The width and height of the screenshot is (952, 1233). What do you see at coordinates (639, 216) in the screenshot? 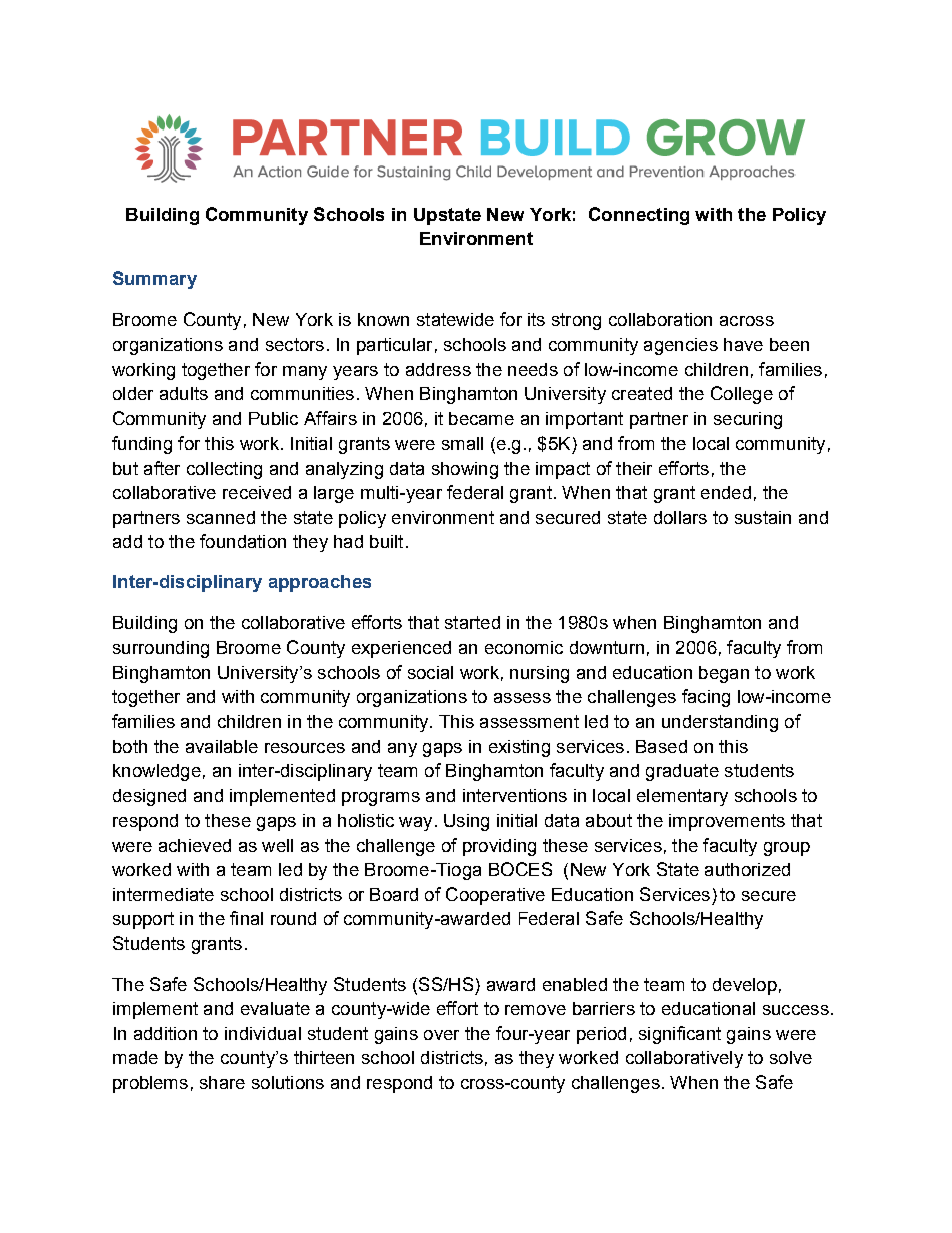
I see `Connecting` at bounding box center [639, 216].
